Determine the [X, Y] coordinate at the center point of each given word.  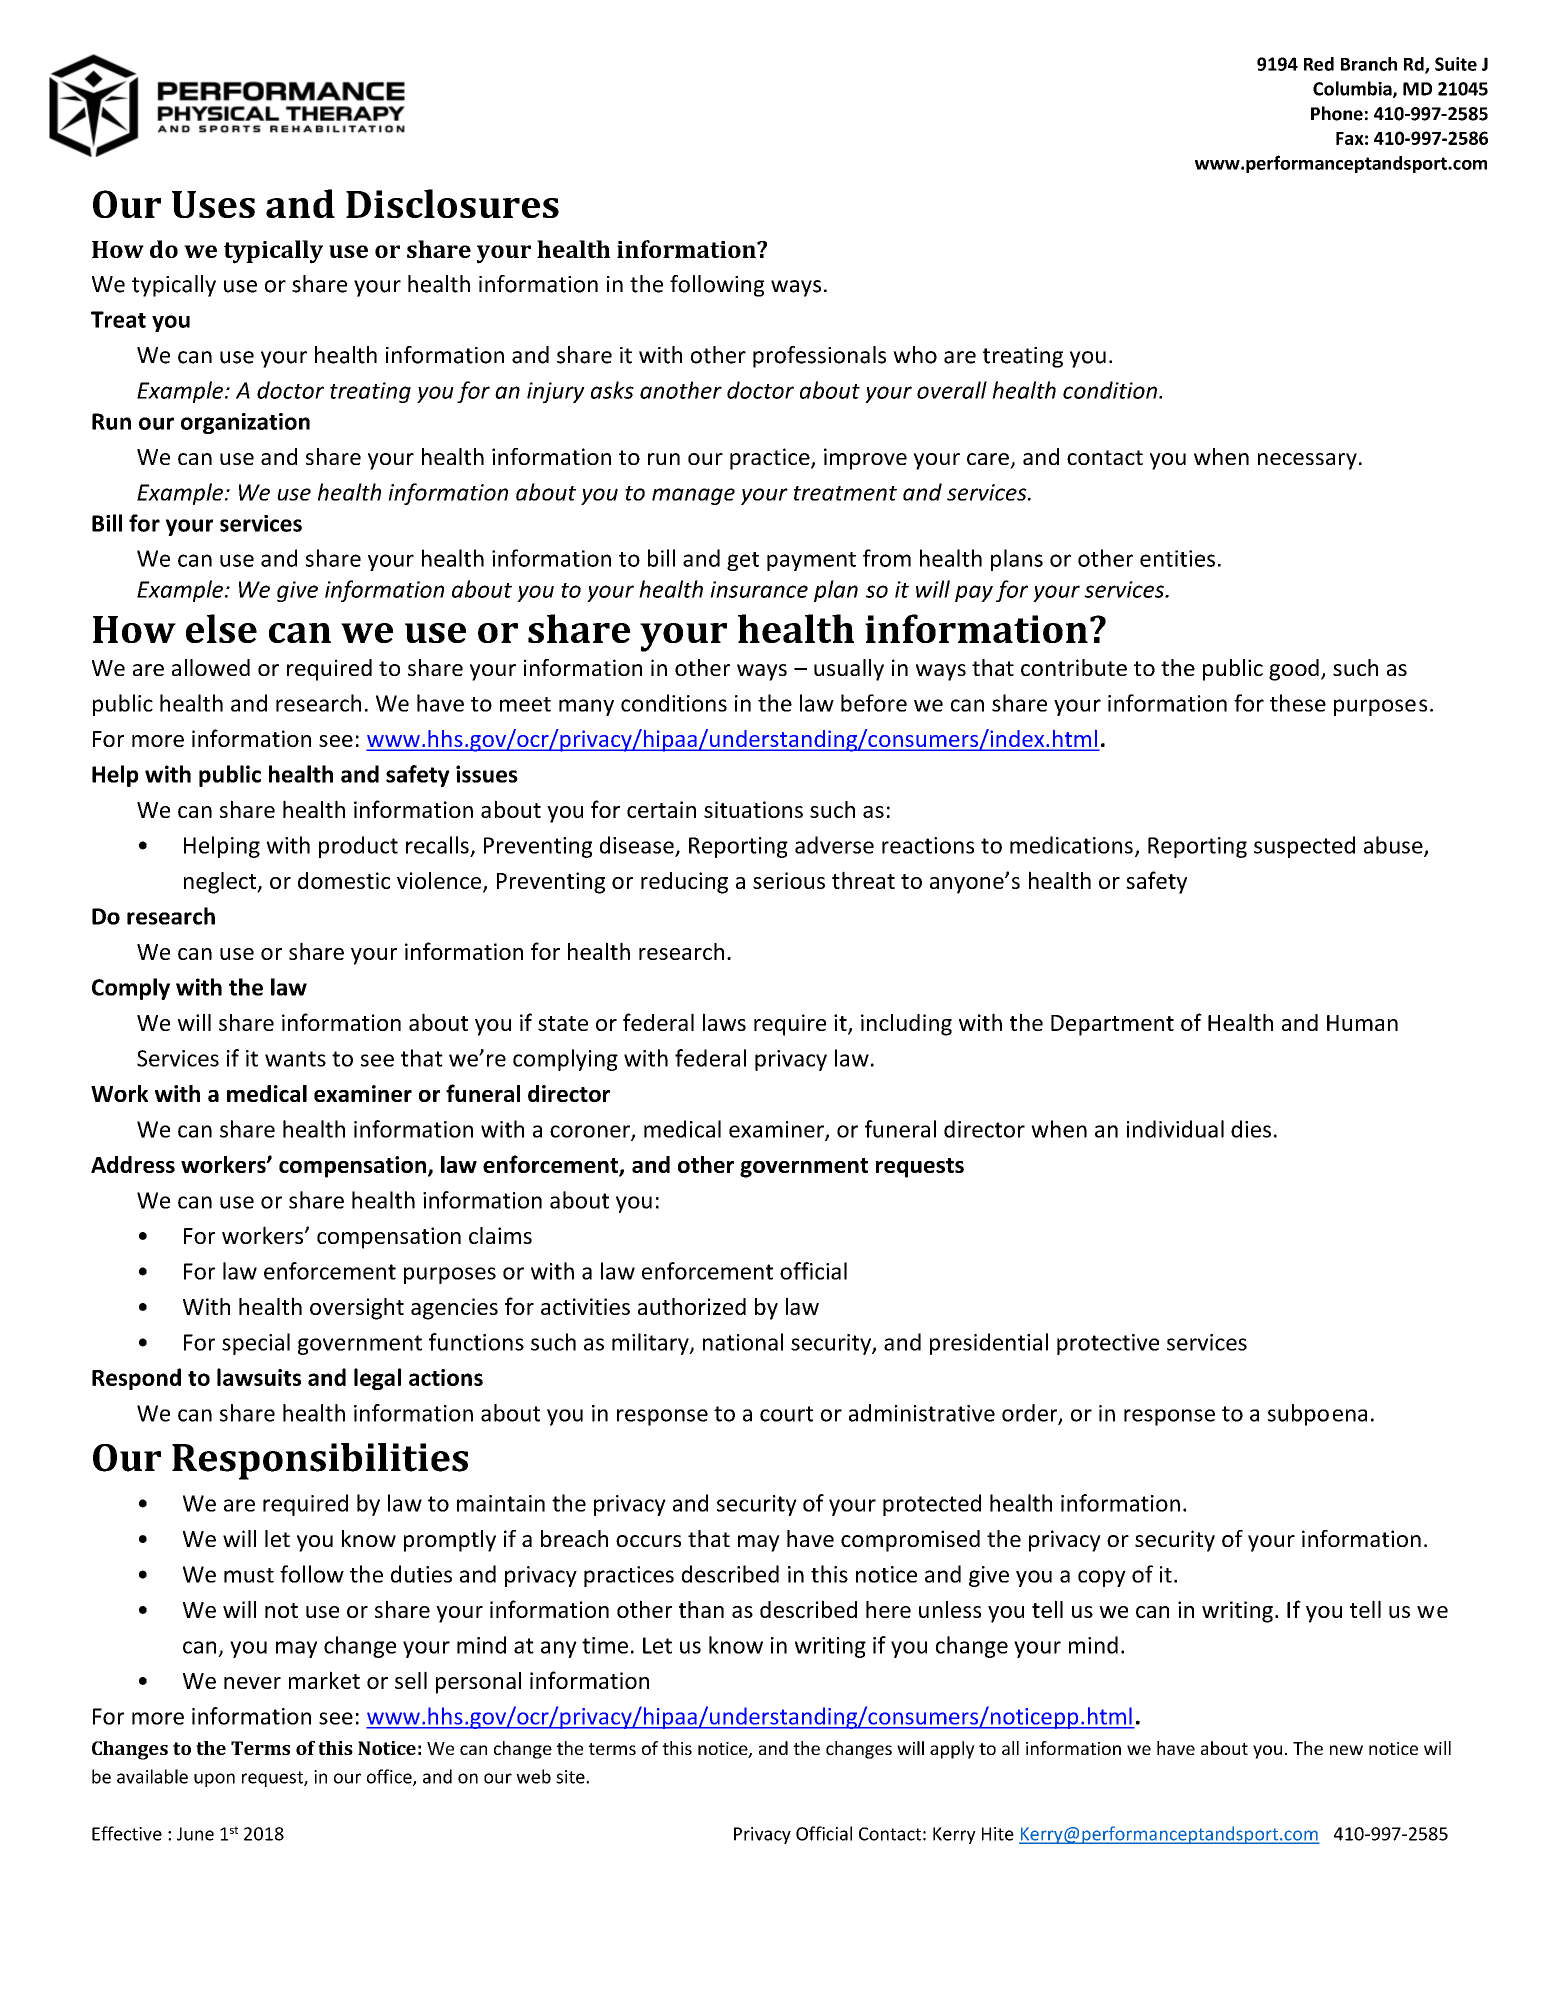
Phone [1337, 113]
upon [214, 1780]
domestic [344, 880]
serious [789, 880]
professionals [819, 357]
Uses [213, 204]
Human [1362, 1023]
